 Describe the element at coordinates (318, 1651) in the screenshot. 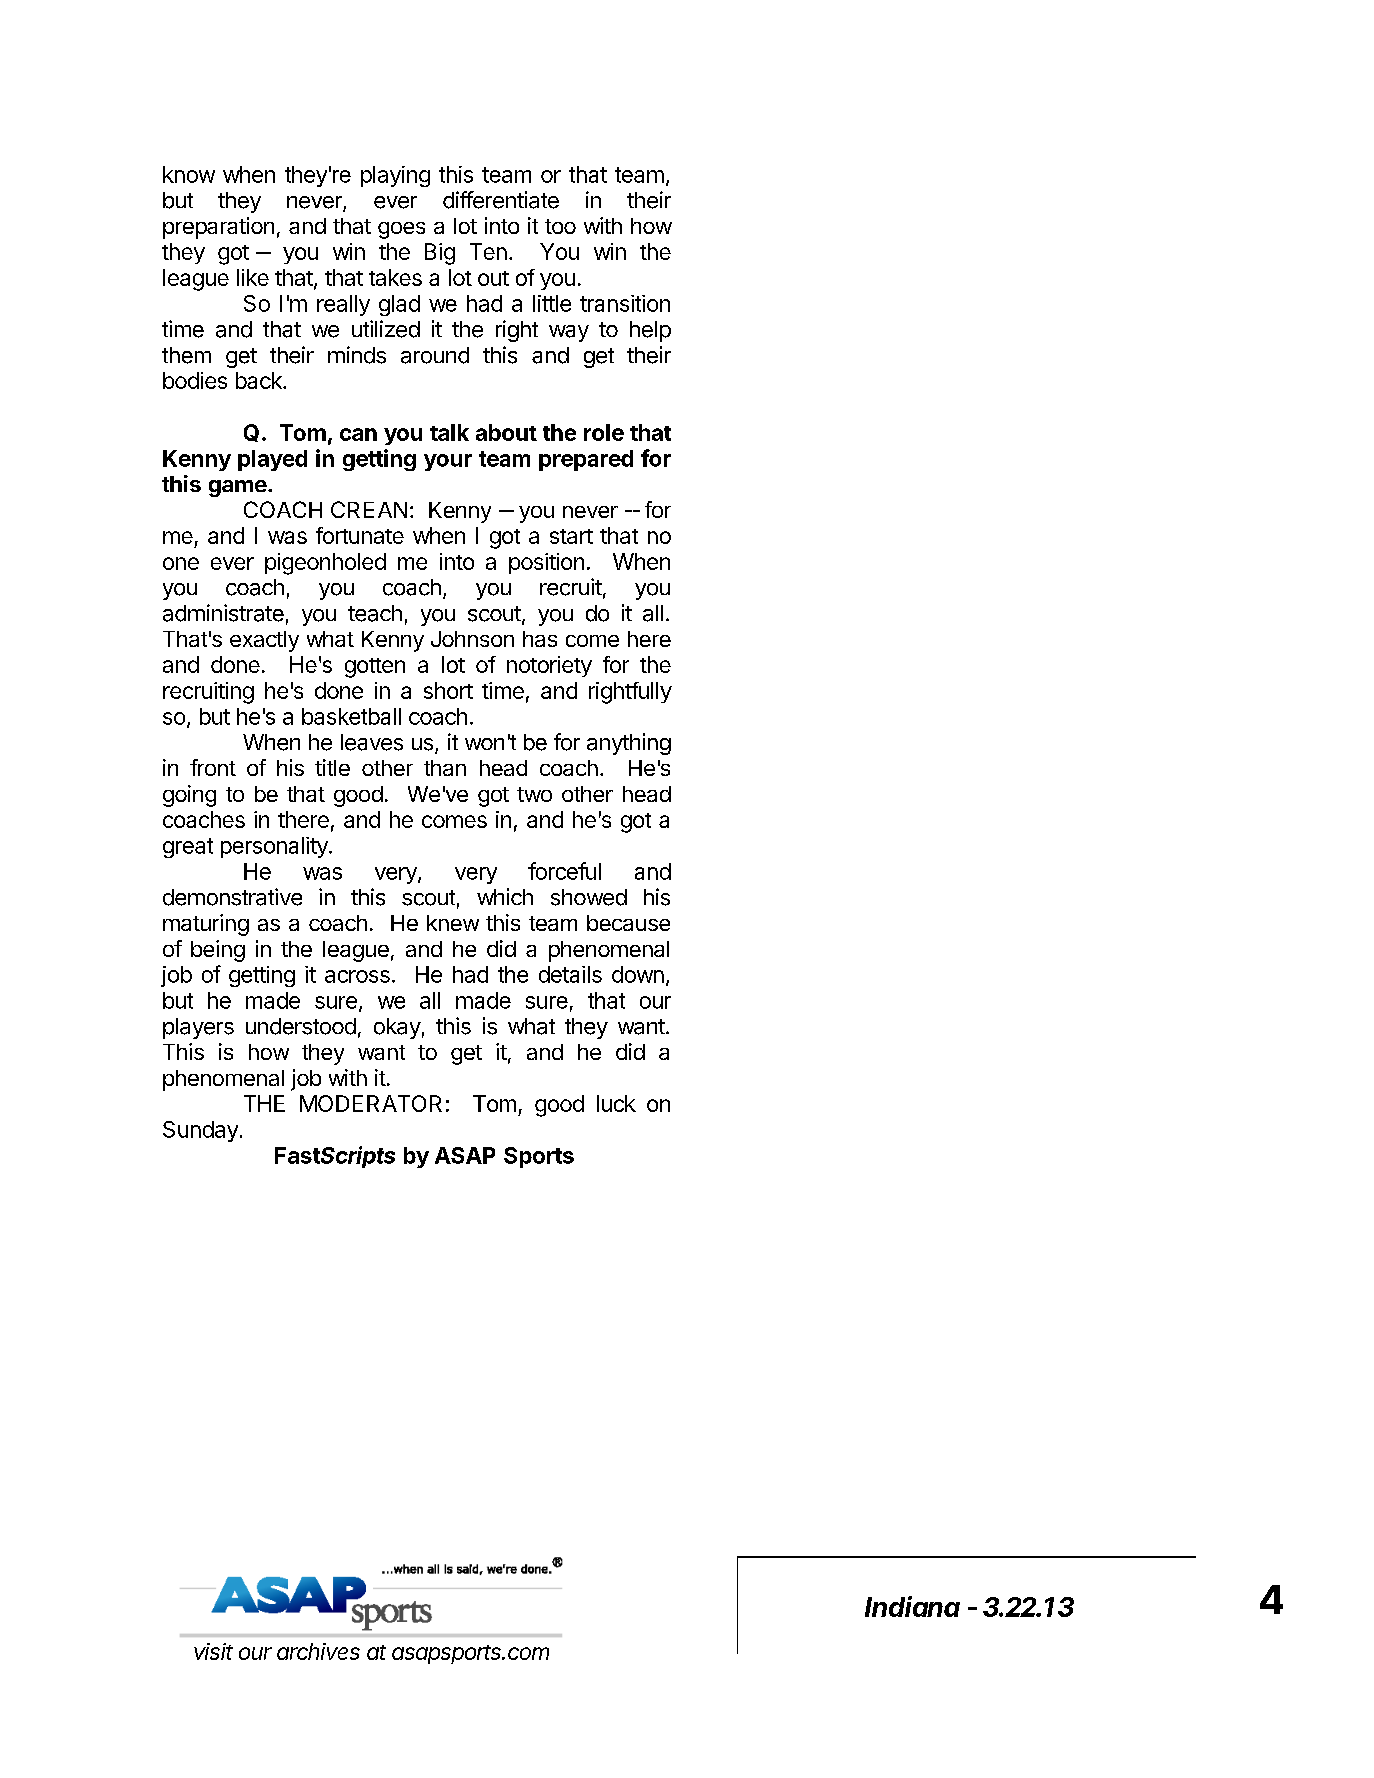

I see `archives` at that location.
